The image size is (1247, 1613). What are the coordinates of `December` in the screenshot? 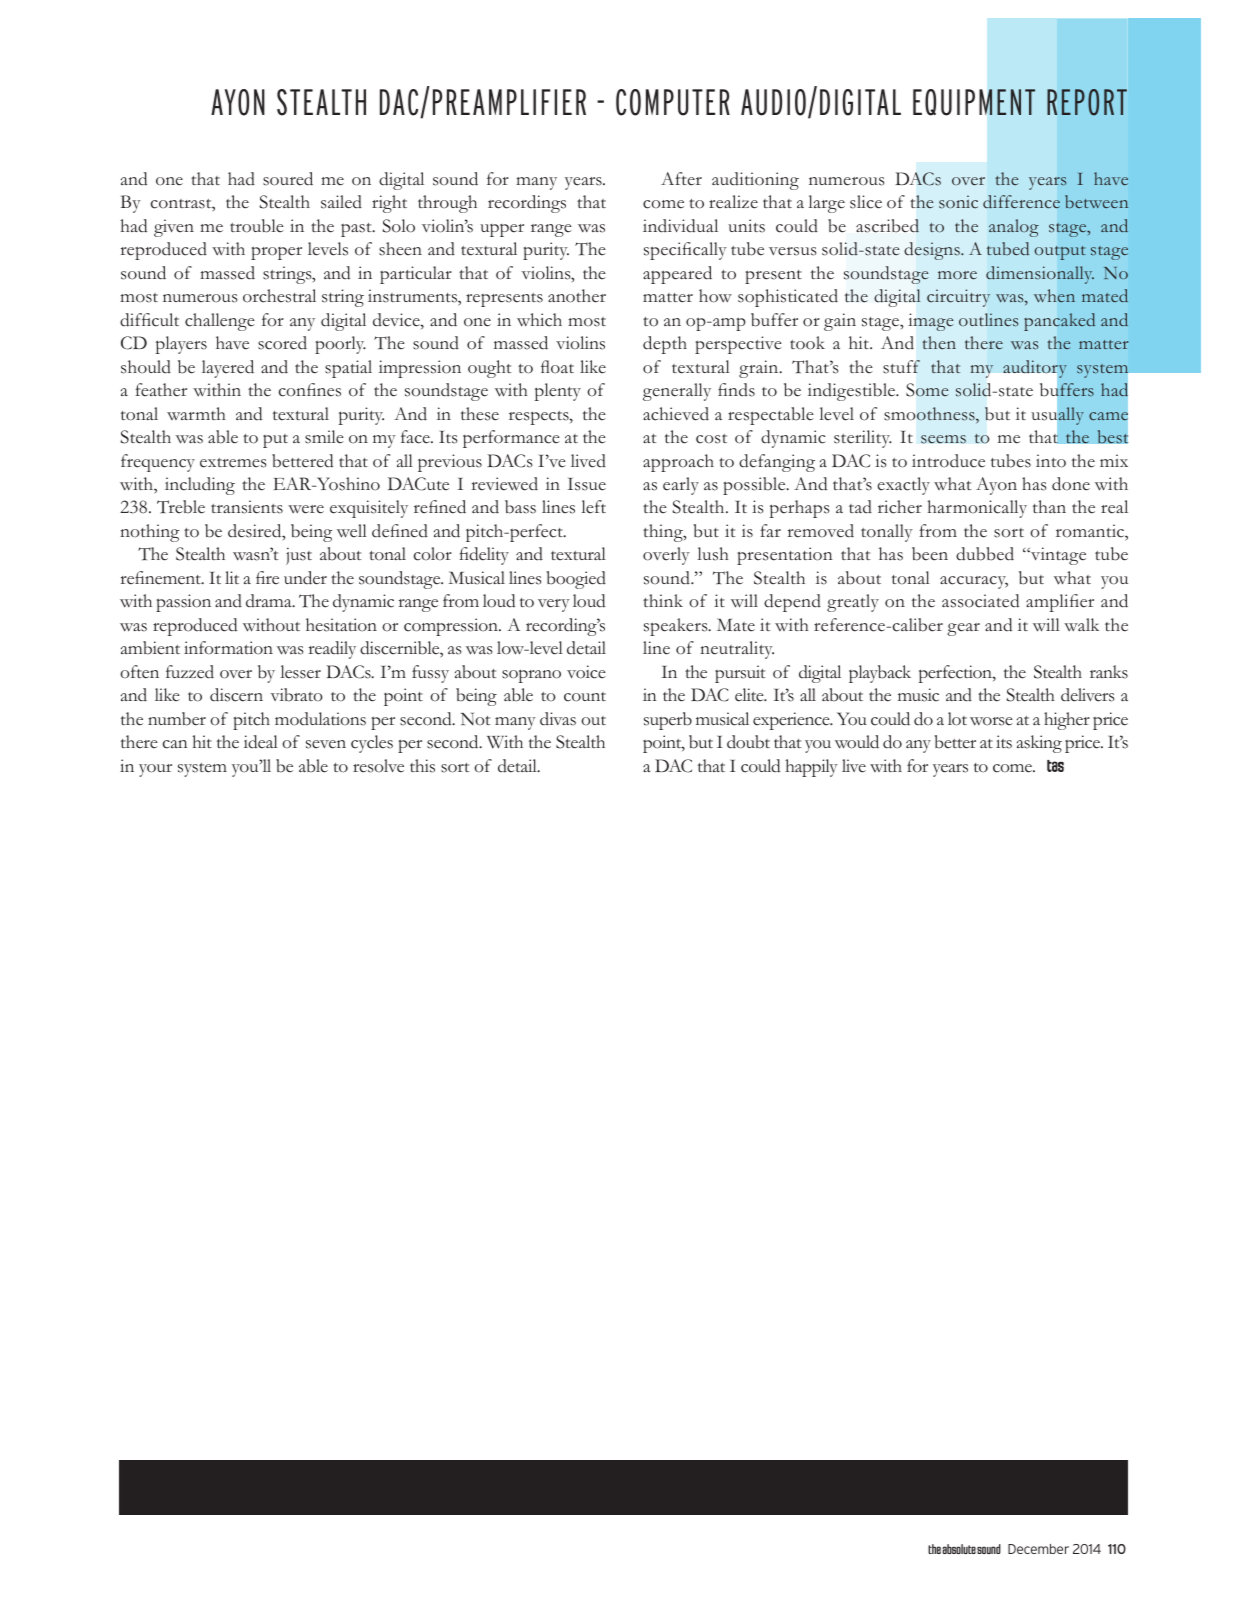 It's located at (1038, 1549).
